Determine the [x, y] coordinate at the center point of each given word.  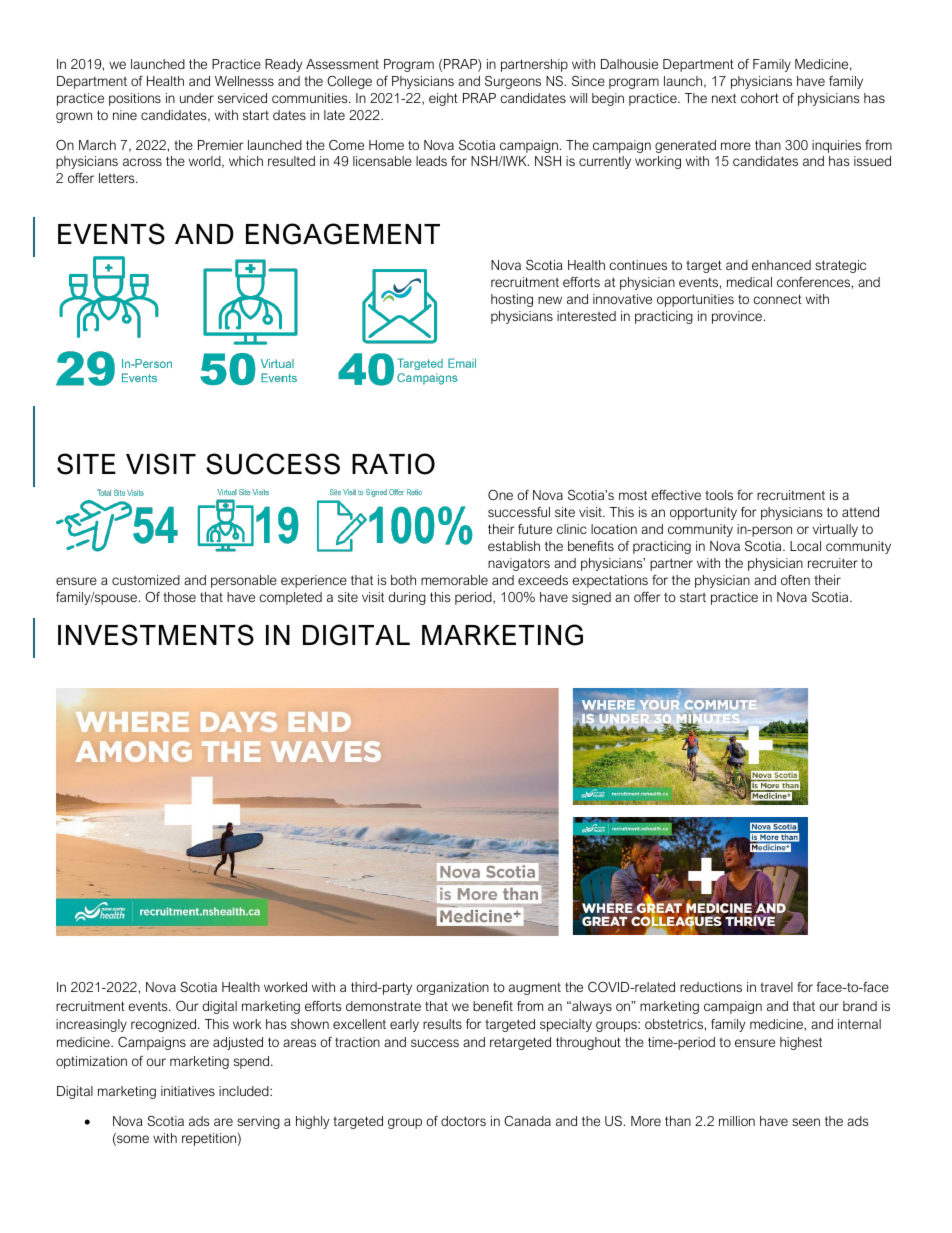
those [179, 597]
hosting [512, 300]
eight [443, 99]
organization [452, 988]
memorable [454, 580]
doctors [463, 1121]
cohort [760, 98]
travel [776, 987]
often [795, 580]
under [197, 98]
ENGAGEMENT [343, 234]
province [737, 317]
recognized [165, 1025]
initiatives [188, 1091]
